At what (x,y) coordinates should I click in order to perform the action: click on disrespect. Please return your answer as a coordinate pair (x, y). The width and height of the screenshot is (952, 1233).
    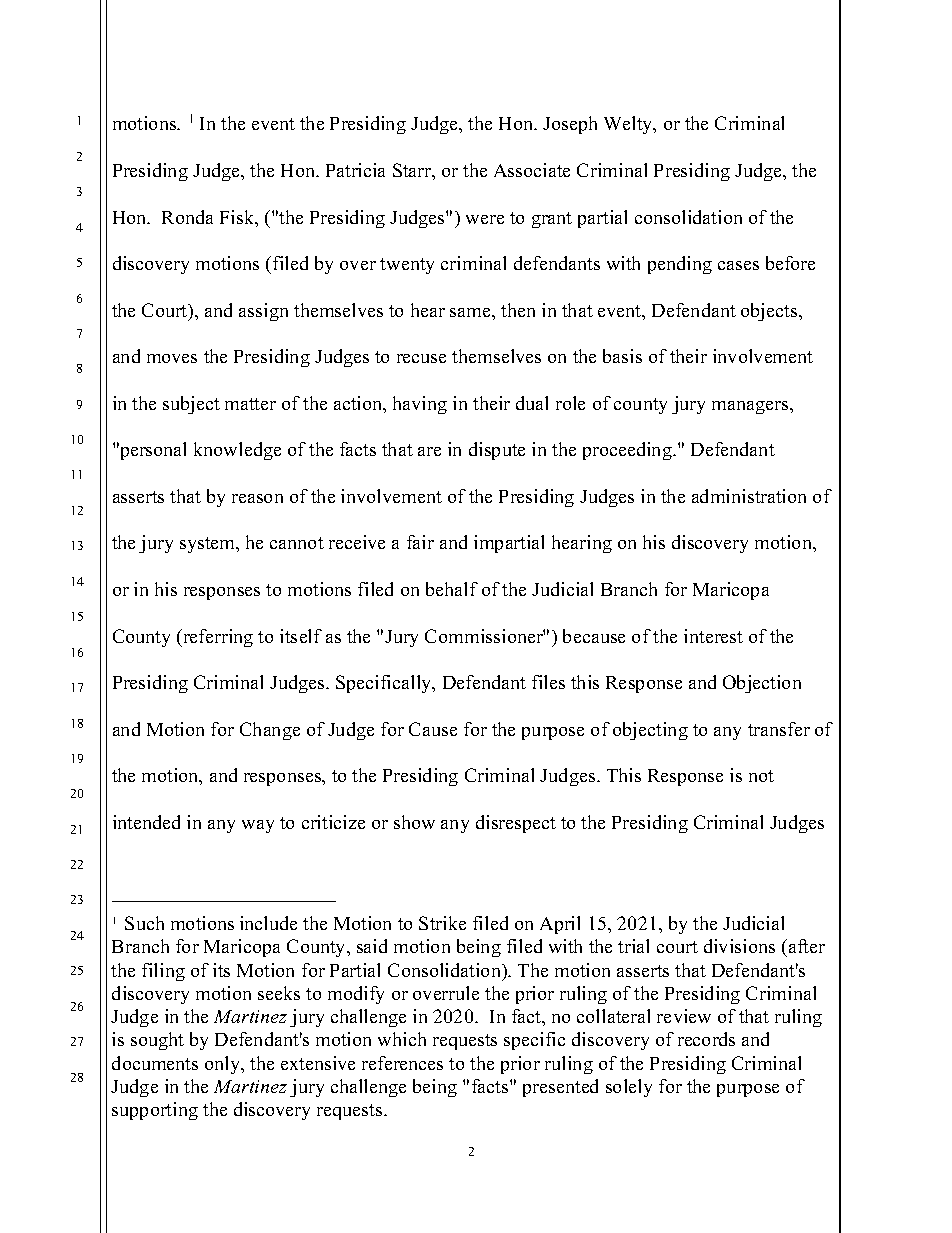
    Looking at the image, I should click on (516, 824).
